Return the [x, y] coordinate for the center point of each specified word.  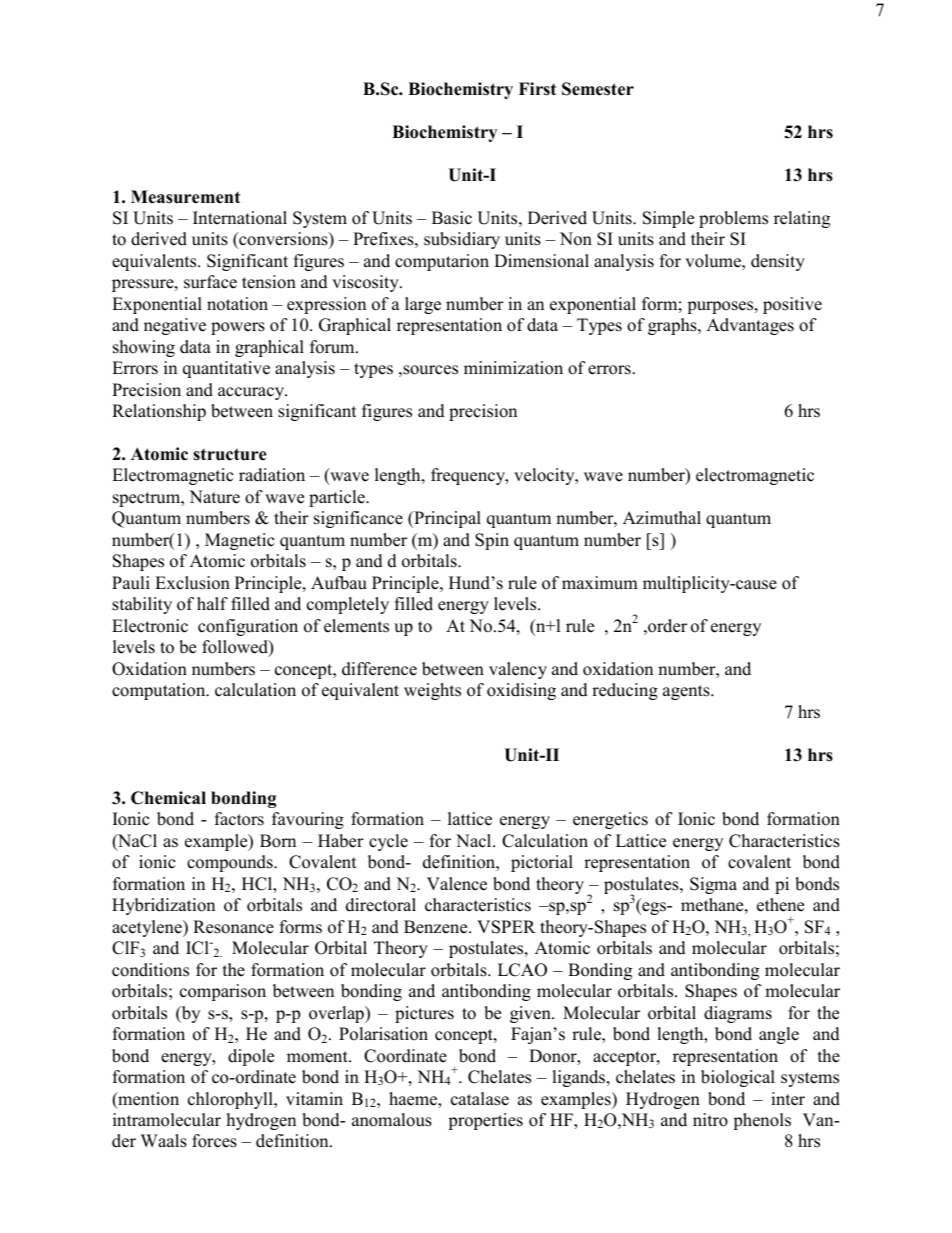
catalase [480, 1099]
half [212, 603]
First [537, 89]
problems [733, 219]
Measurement [185, 197]
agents [687, 692]
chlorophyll [231, 1100]
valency [518, 670]
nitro [710, 1120]
